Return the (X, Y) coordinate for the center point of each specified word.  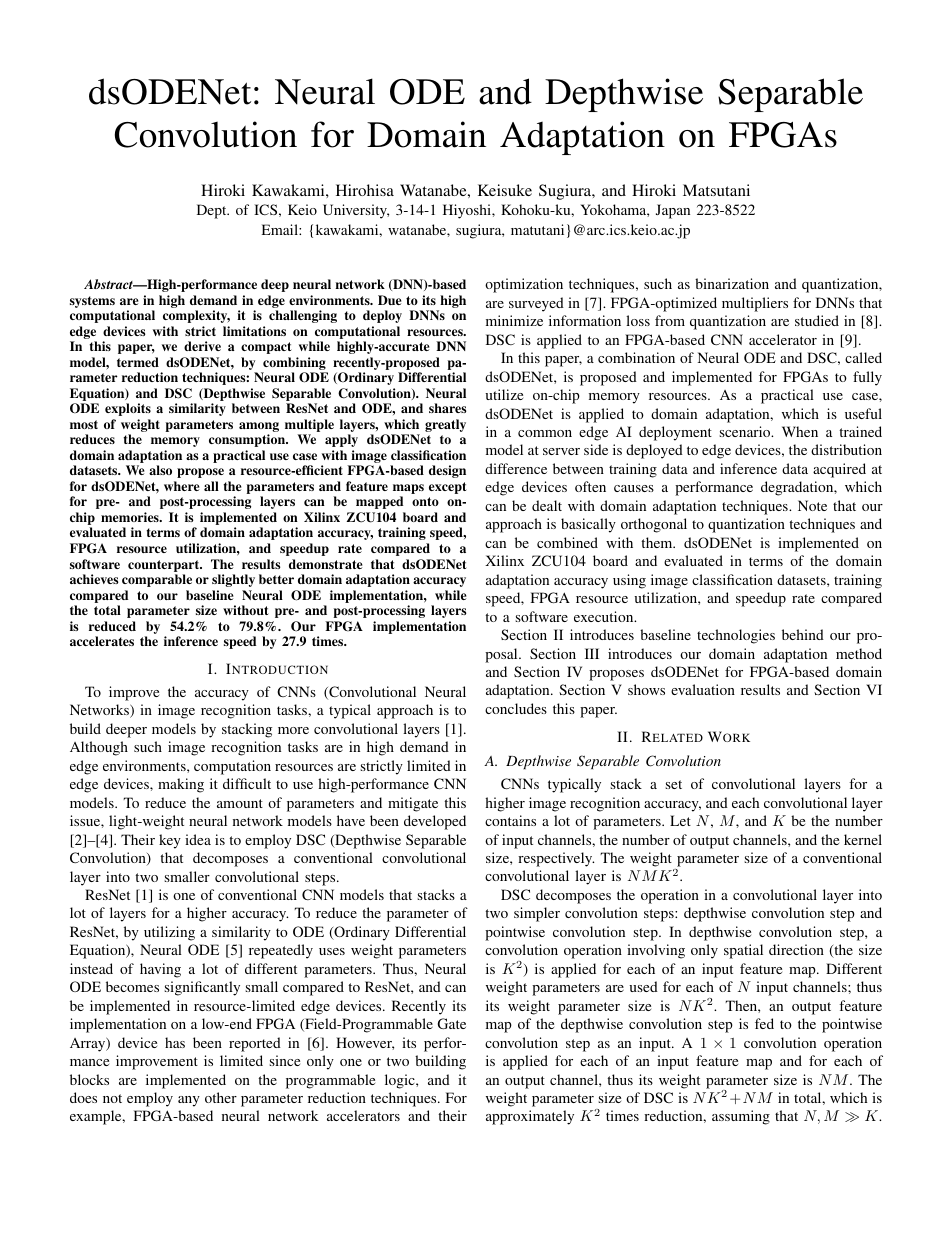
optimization (524, 285)
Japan (673, 211)
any (189, 1101)
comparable (157, 580)
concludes (516, 708)
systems (92, 302)
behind (803, 634)
